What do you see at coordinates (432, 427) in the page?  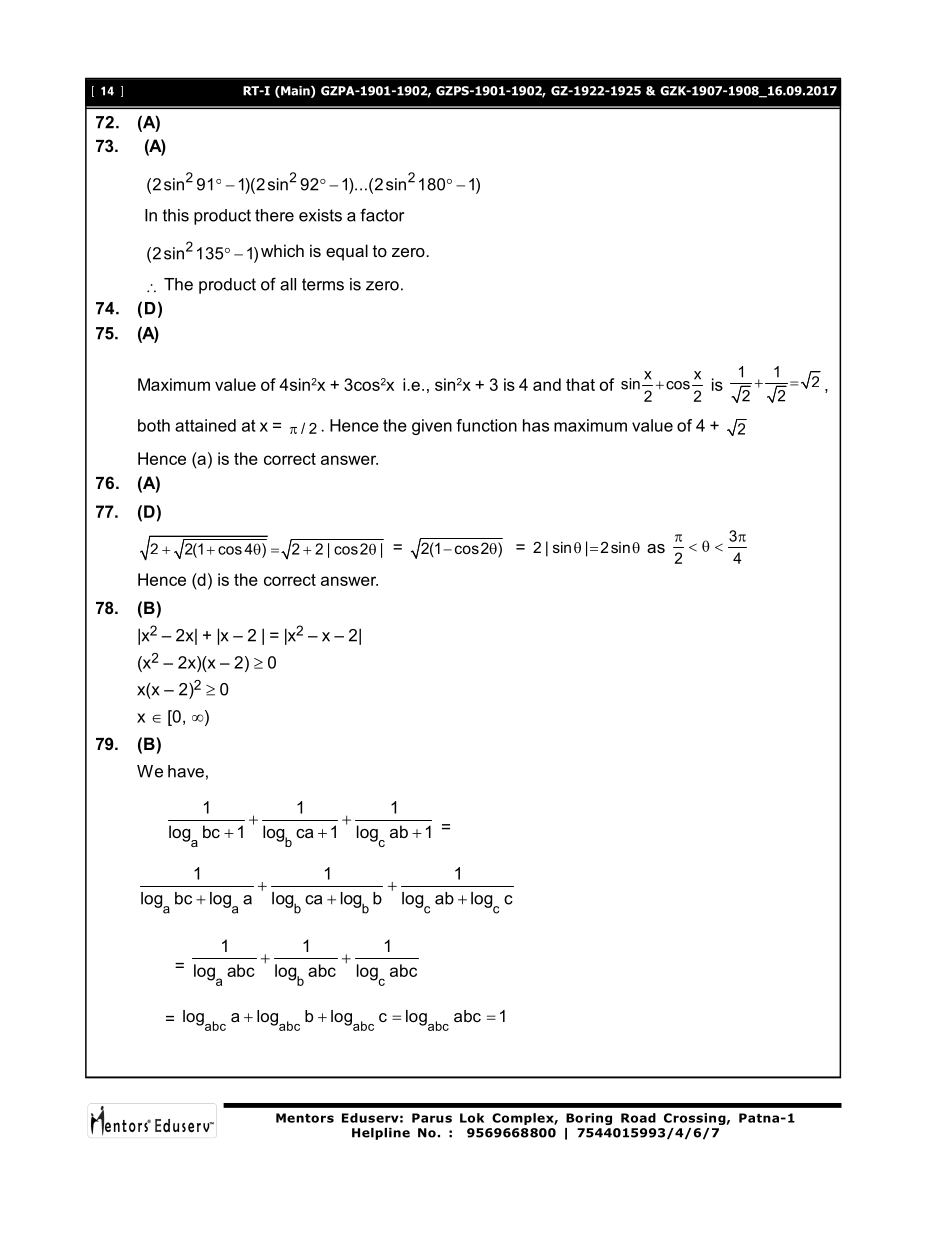 I see `given` at bounding box center [432, 427].
